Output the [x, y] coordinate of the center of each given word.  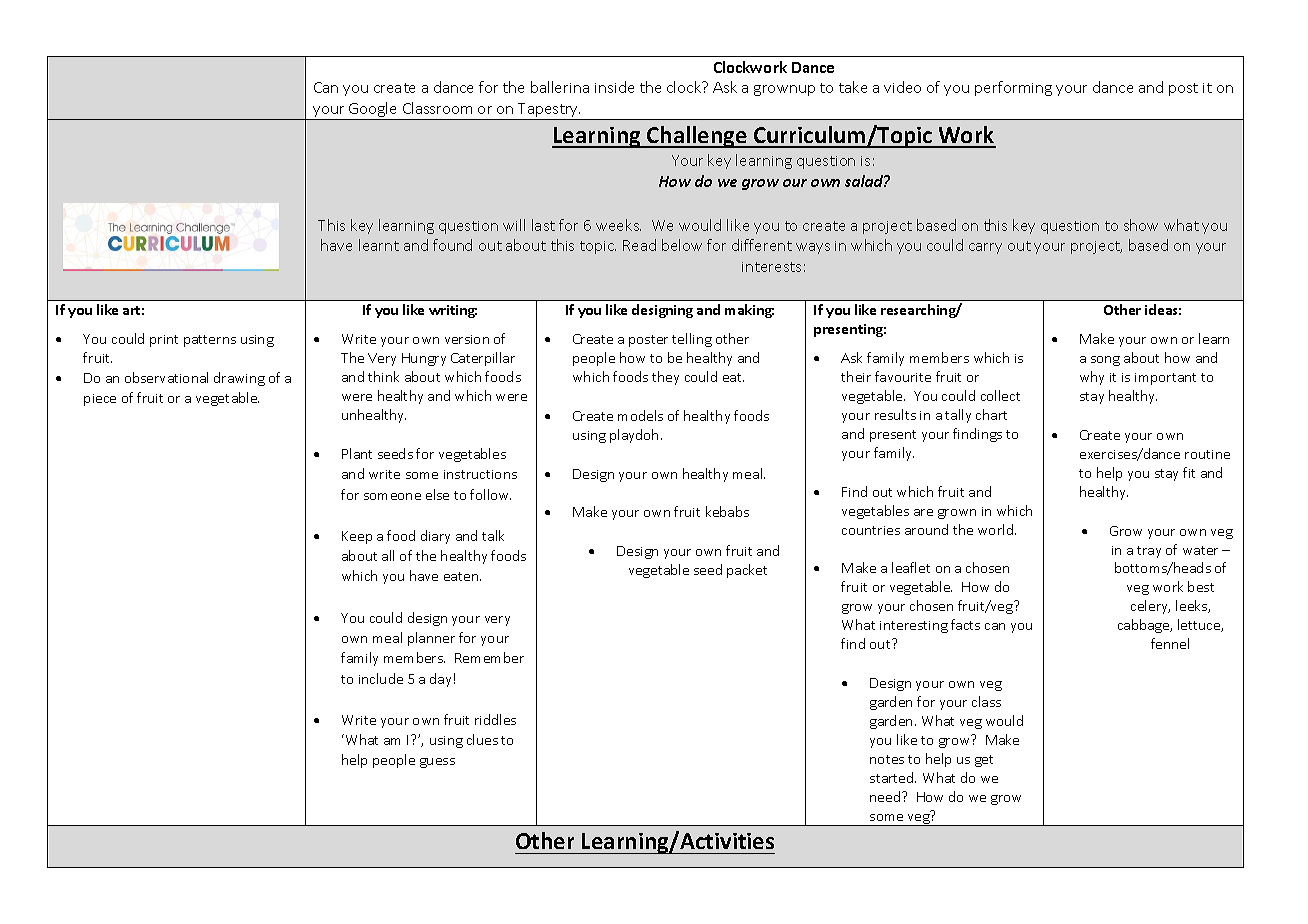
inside [614, 87]
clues [482, 739]
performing [1013, 88]
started [893, 777]
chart [991, 414]
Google [373, 111]
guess [437, 763]
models [640, 415]
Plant [357, 453]
